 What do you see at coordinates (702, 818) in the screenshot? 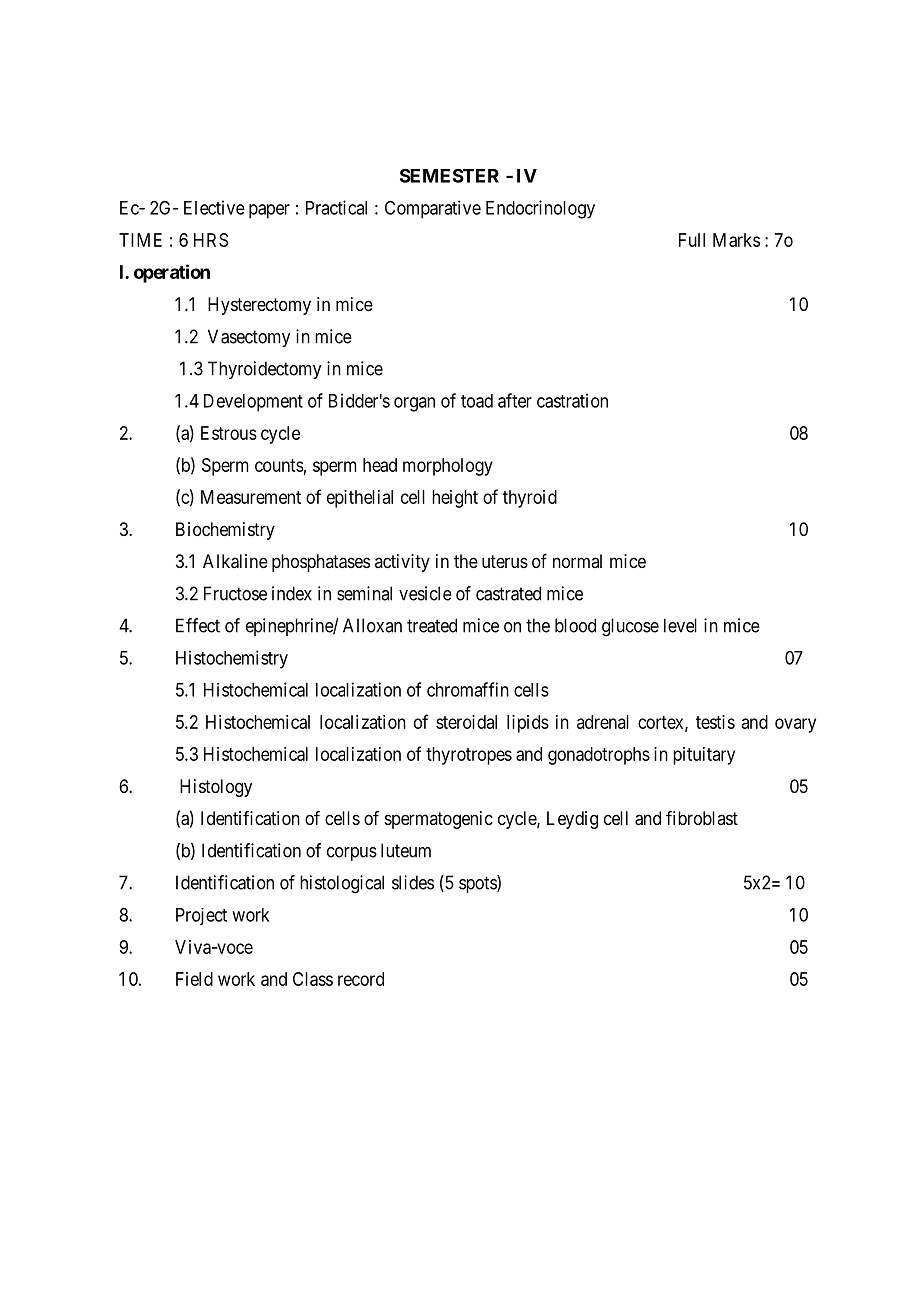
I see `fibroblast` at bounding box center [702, 818].
